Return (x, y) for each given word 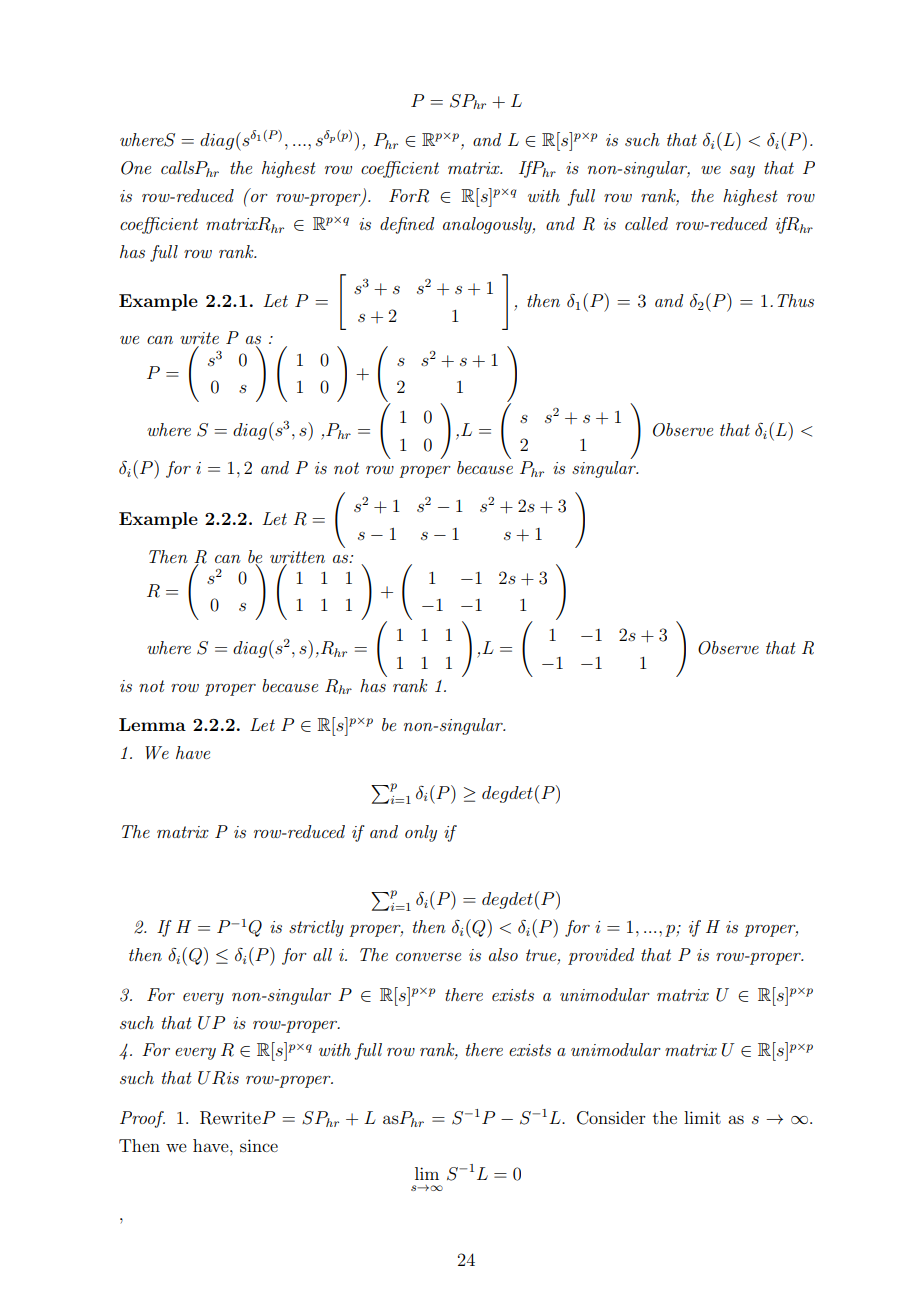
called (646, 223)
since (259, 1145)
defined (407, 225)
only (421, 833)
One (136, 168)
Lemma (152, 724)
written (297, 558)
